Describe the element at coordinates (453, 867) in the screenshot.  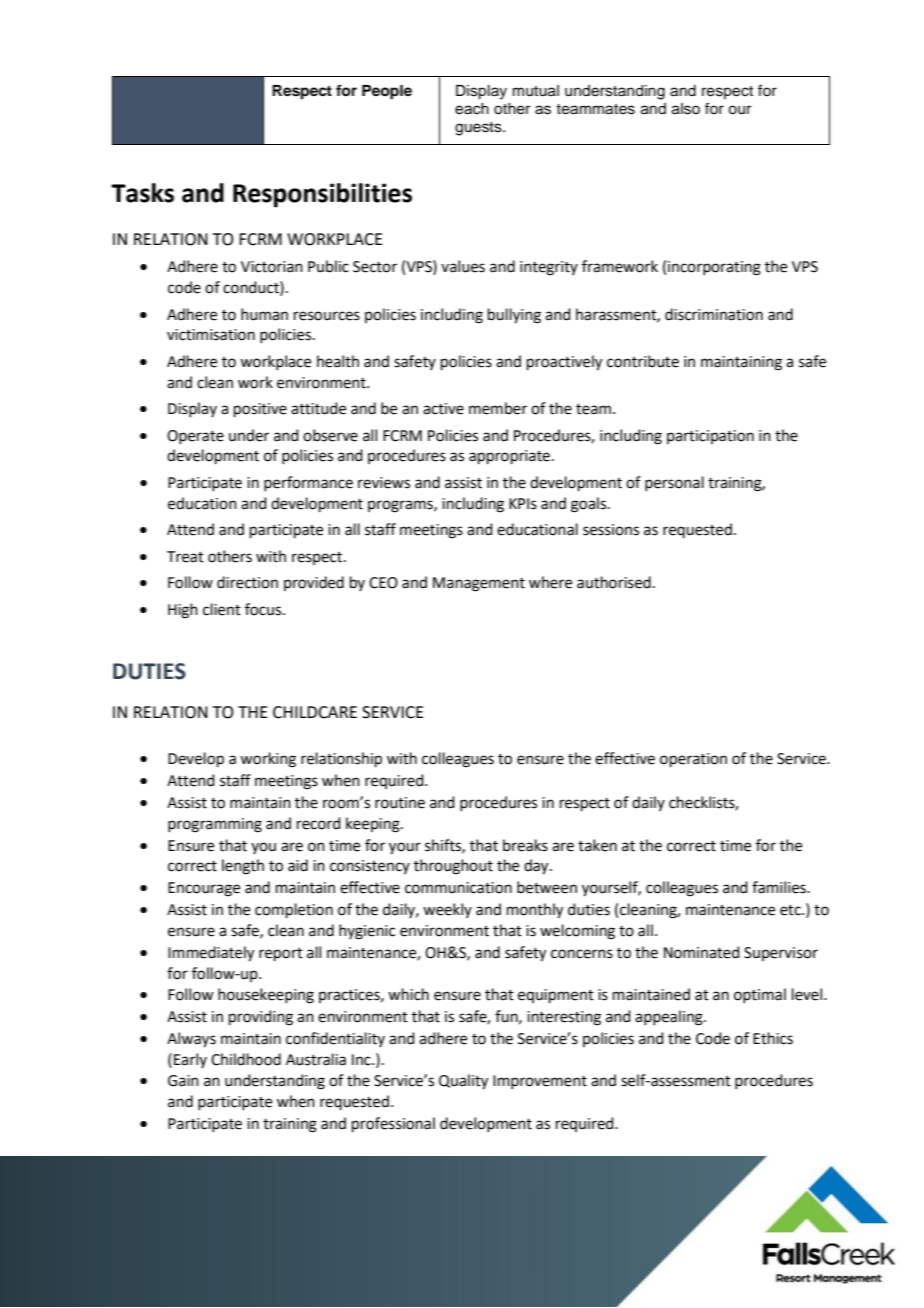
I see `throughout` at that location.
